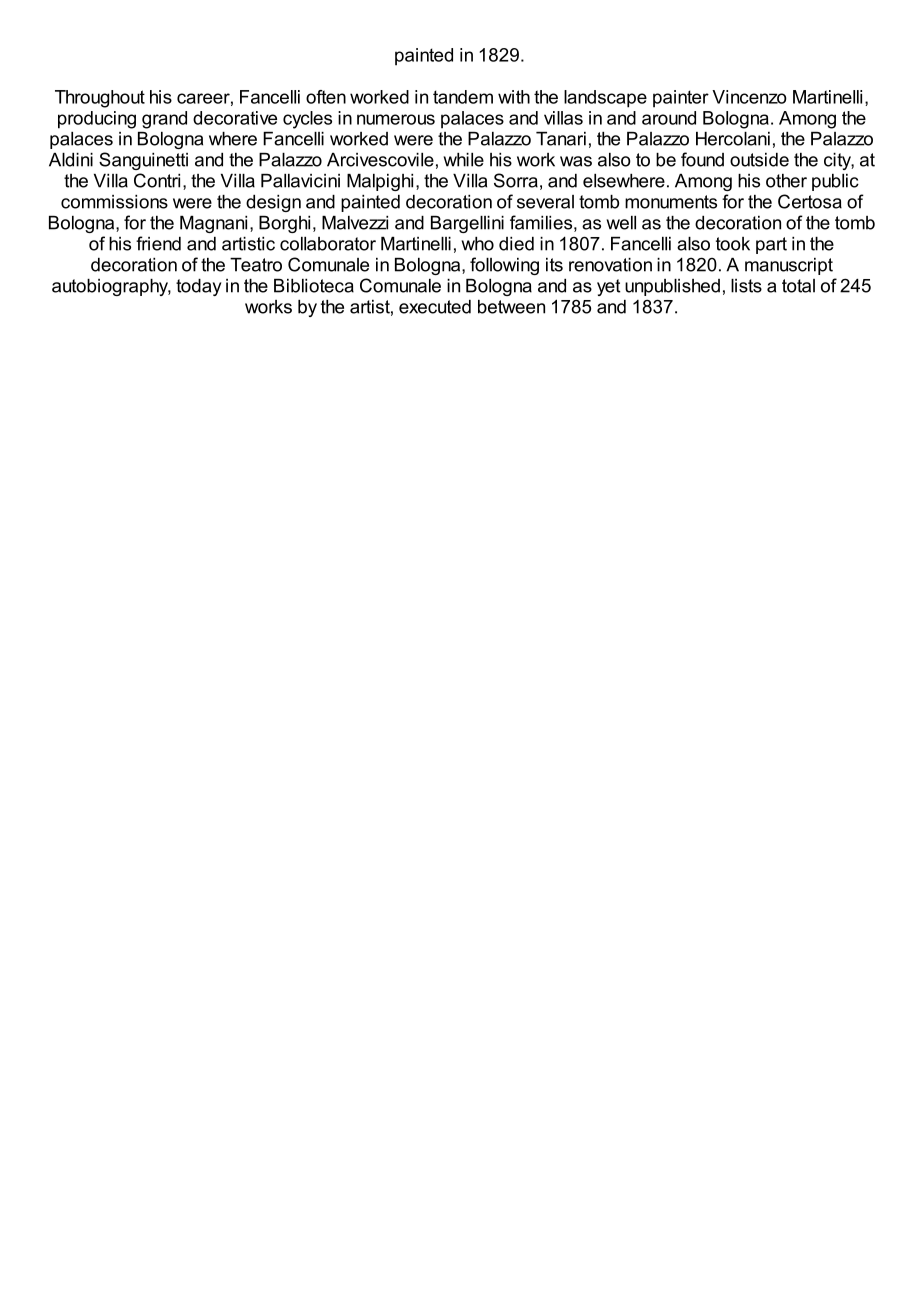  What do you see at coordinates (789, 266) in the screenshot?
I see `manuscript` at bounding box center [789, 266].
